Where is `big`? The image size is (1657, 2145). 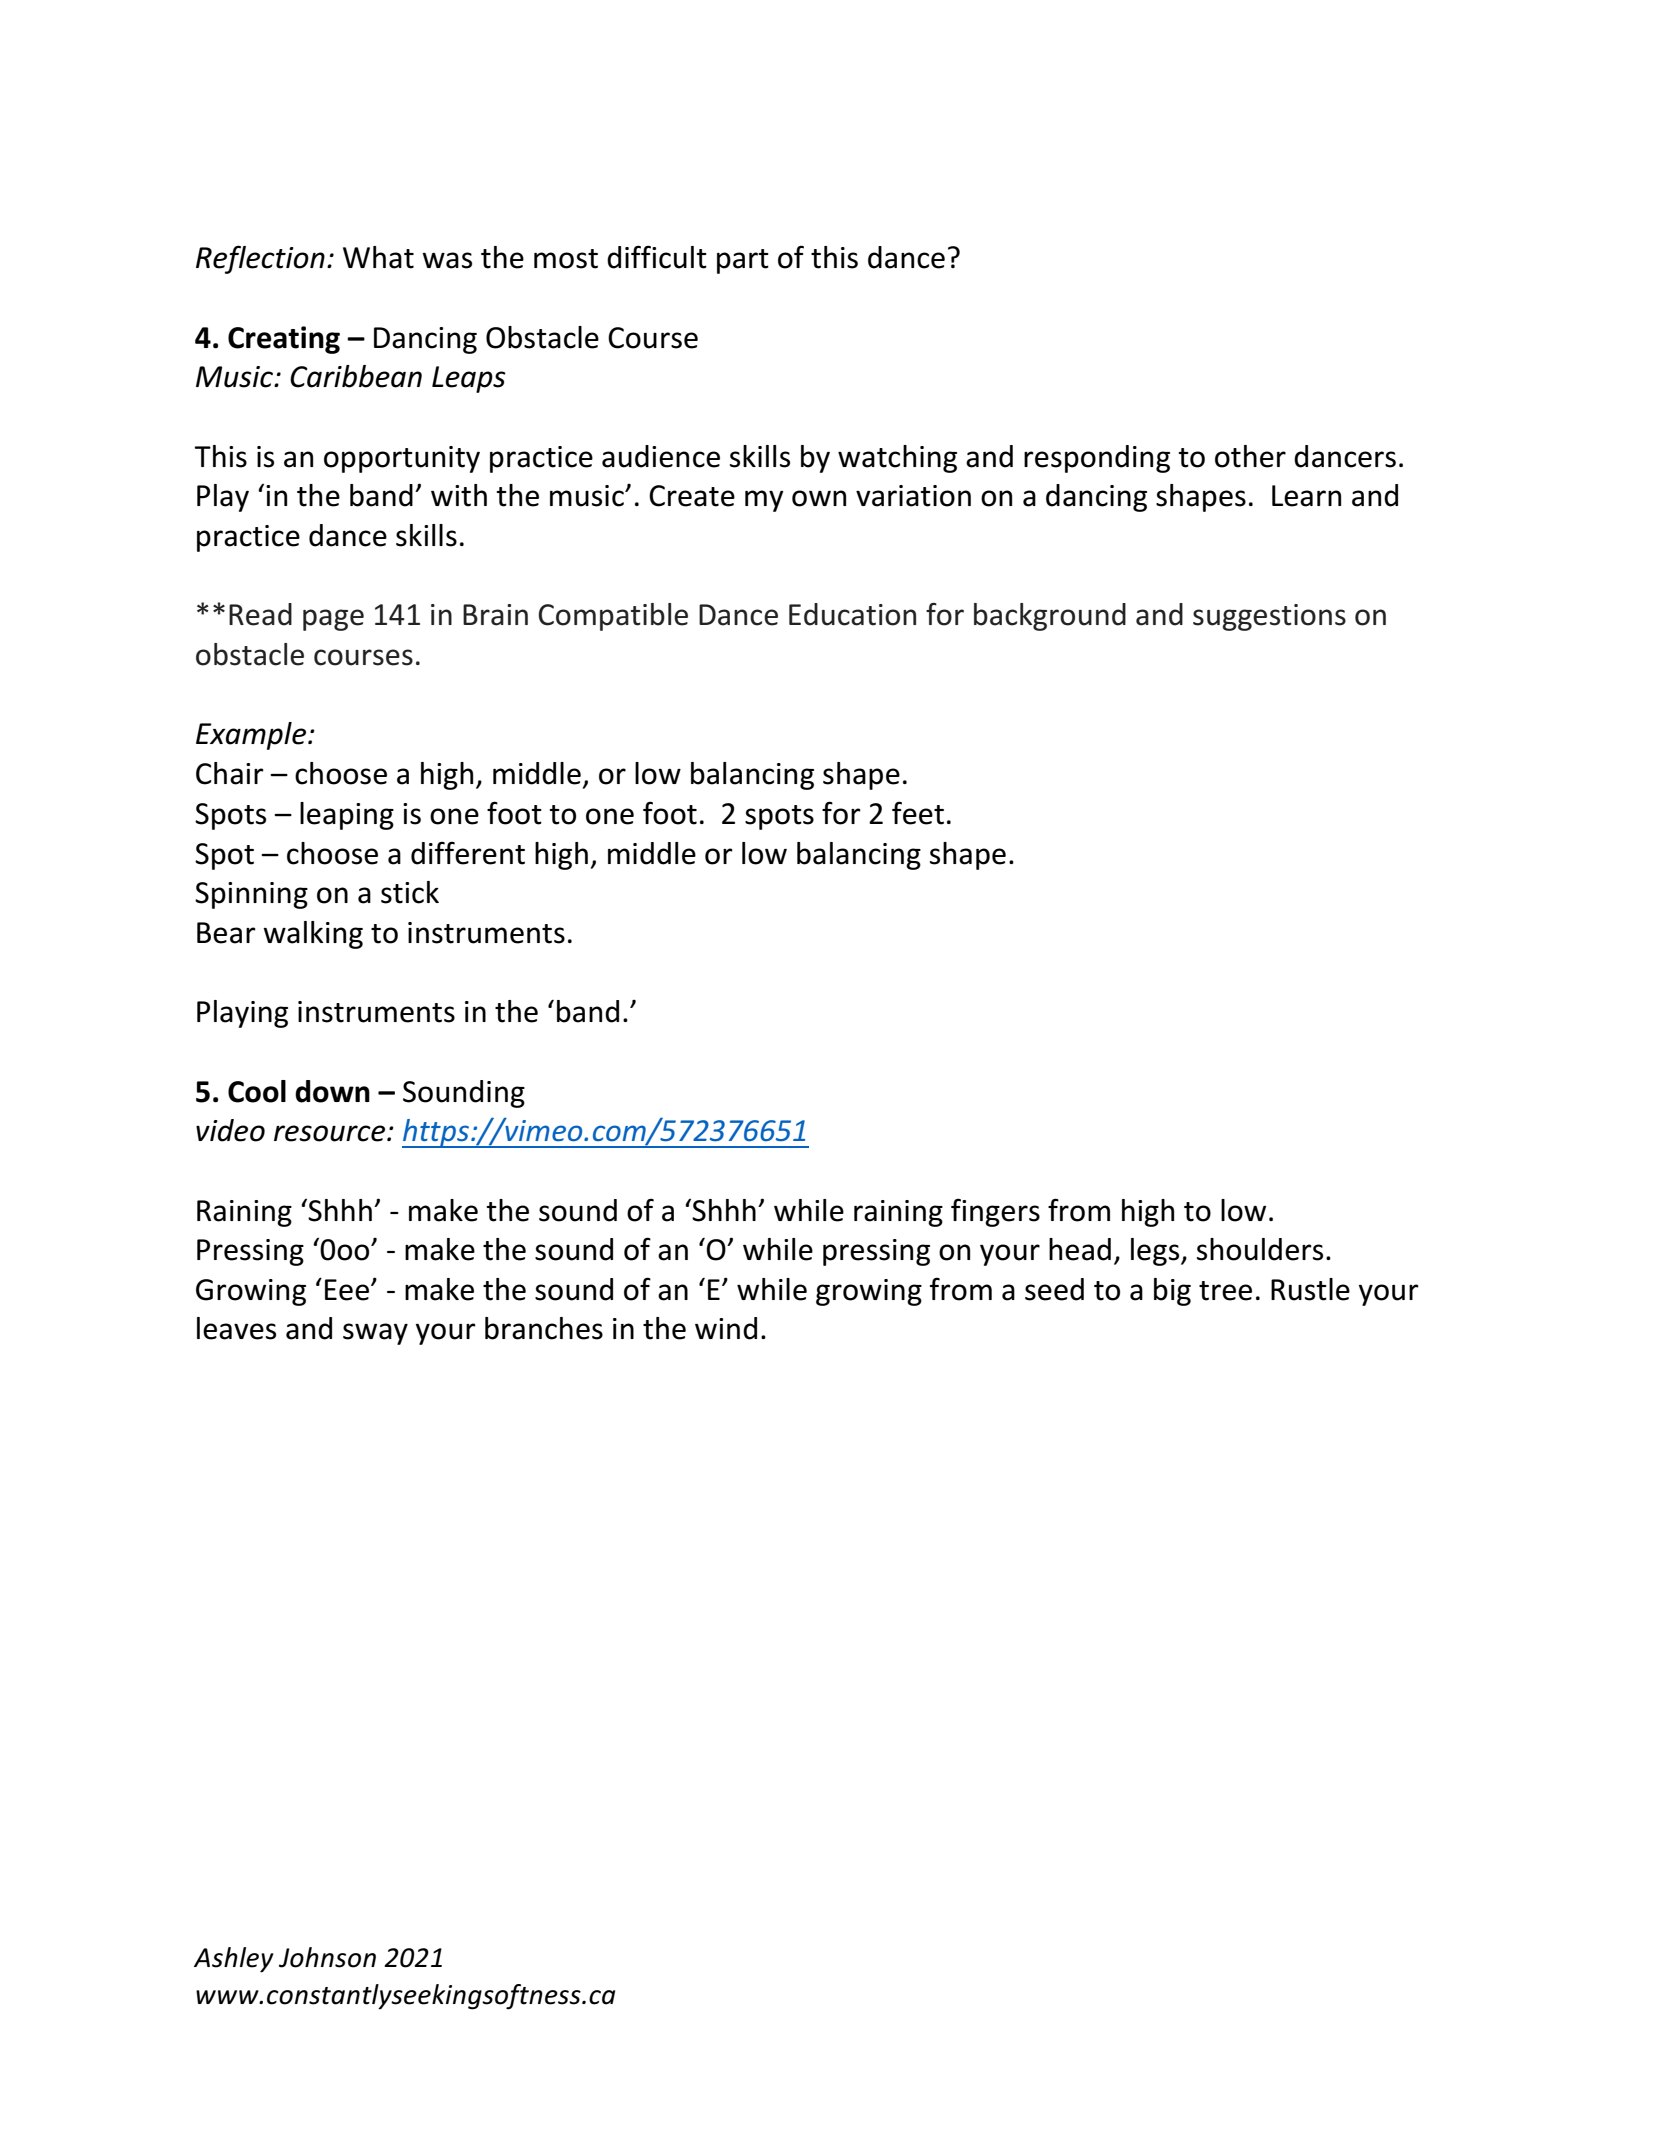 big is located at coordinates (1172, 1292).
